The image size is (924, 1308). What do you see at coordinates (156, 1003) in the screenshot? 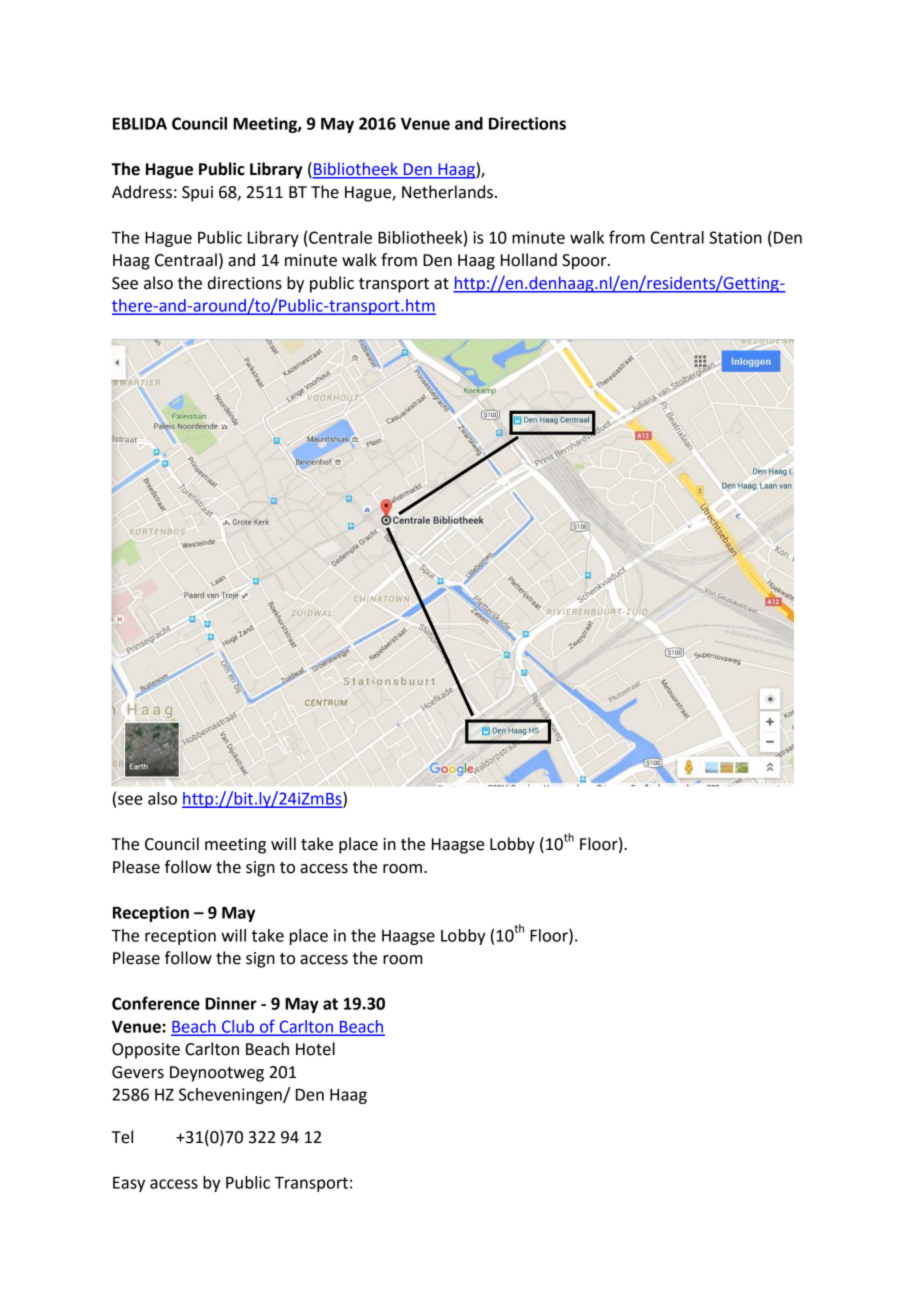
I see `Conference` at bounding box center [156, 1003].
